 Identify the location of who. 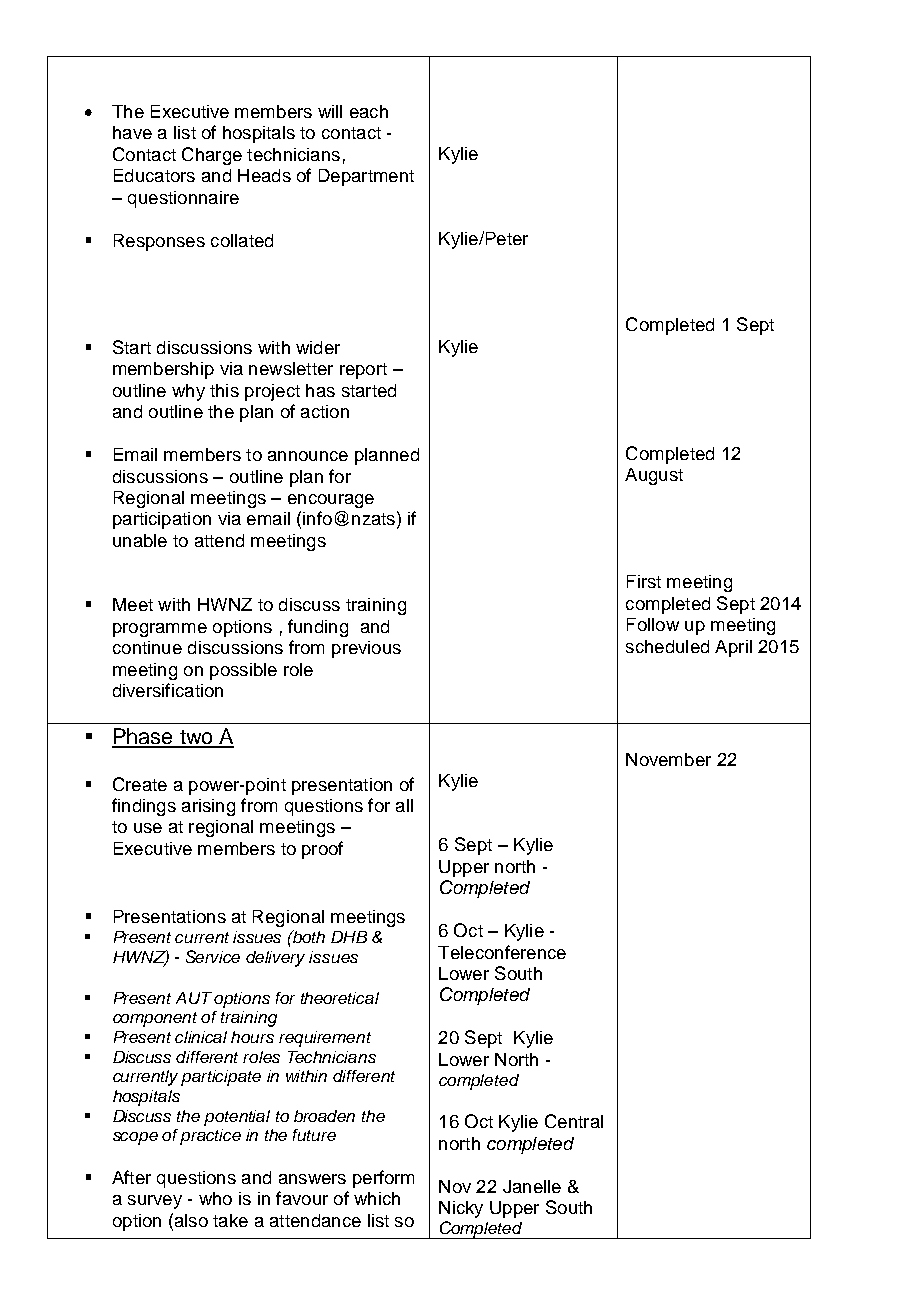
(215, 1198).
